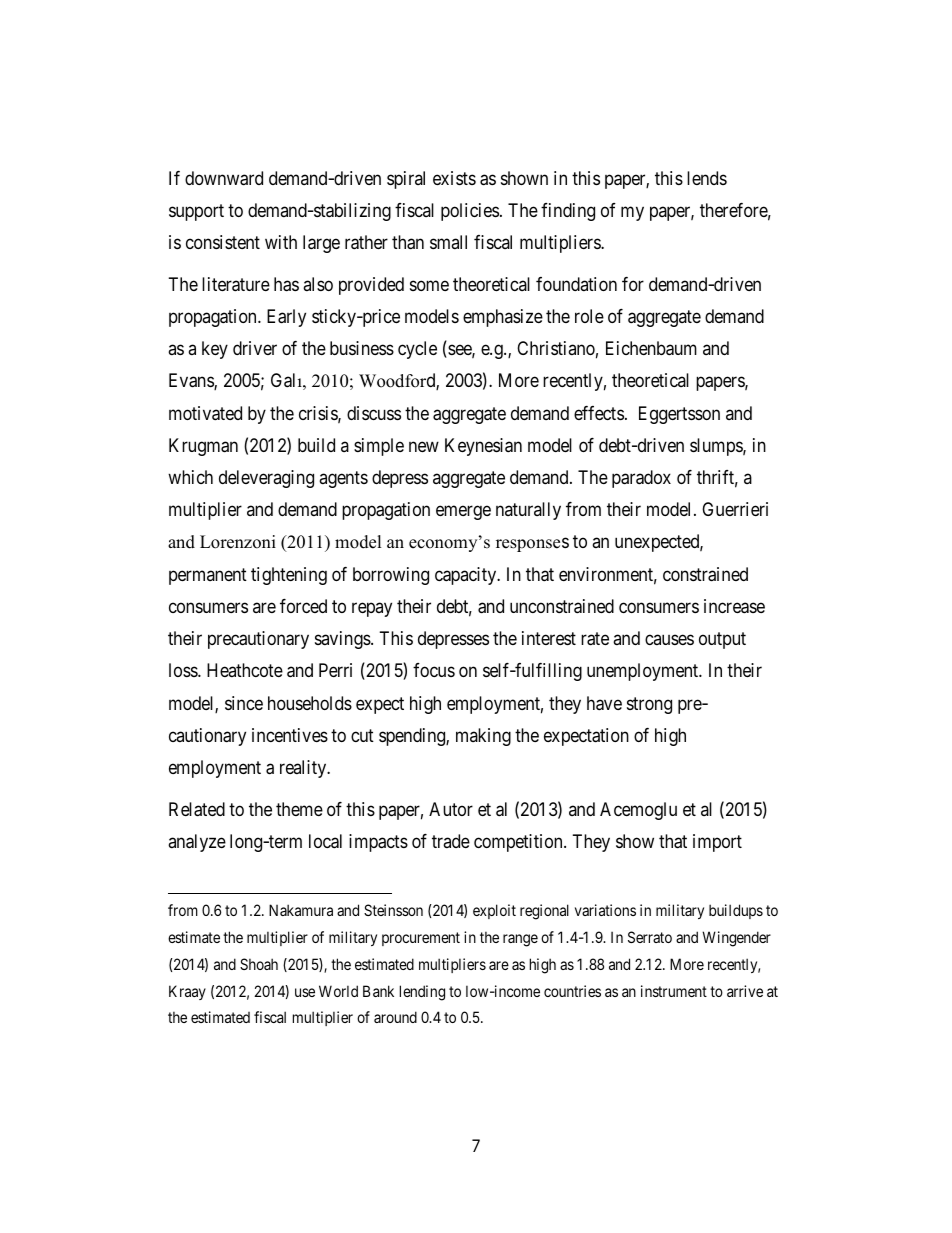  I want to click on instrument, so click(674, 991).
